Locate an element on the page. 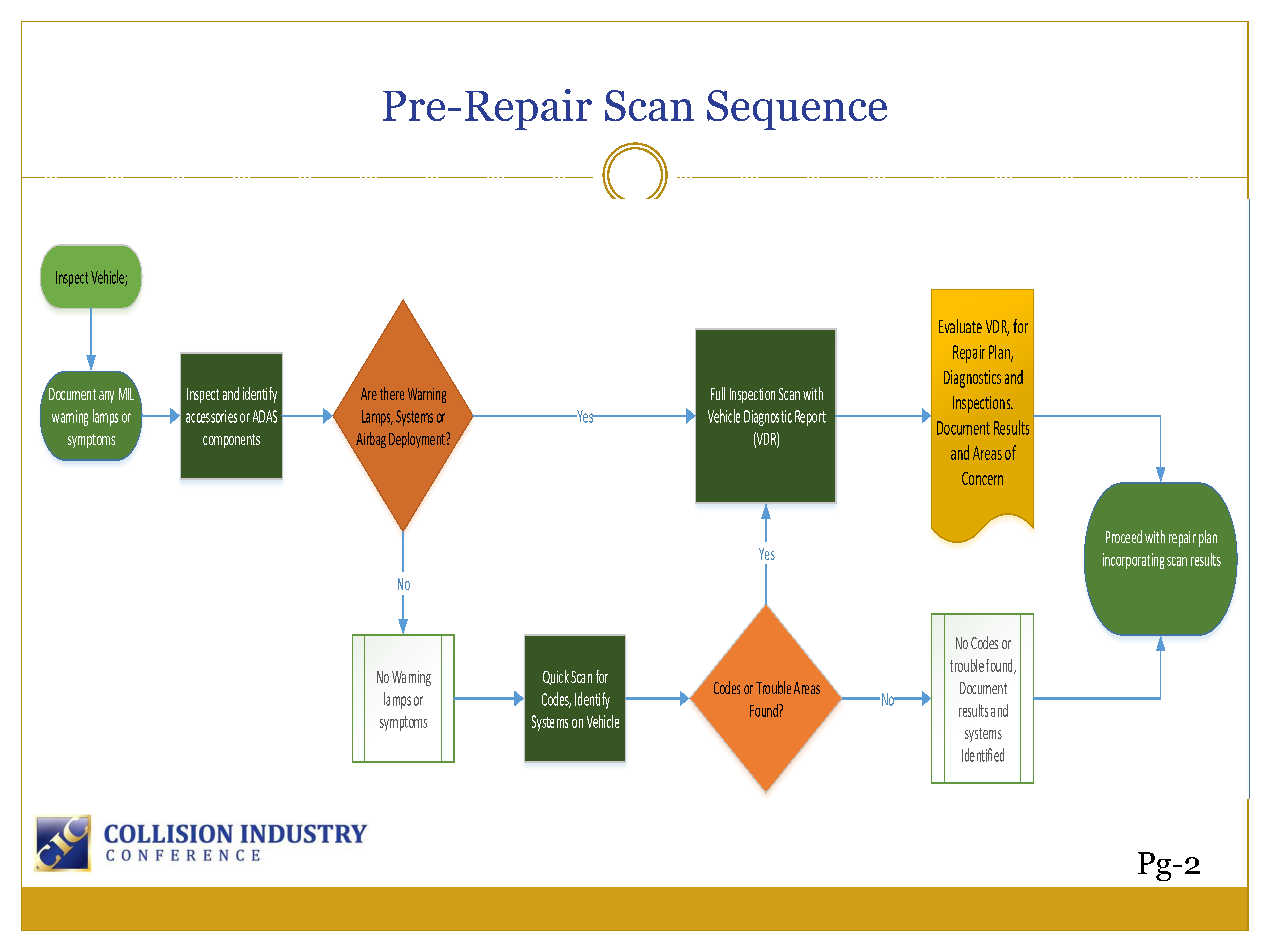 The width and height of the document is (1270, 952). Quick is located at coordinates (556, 677).
